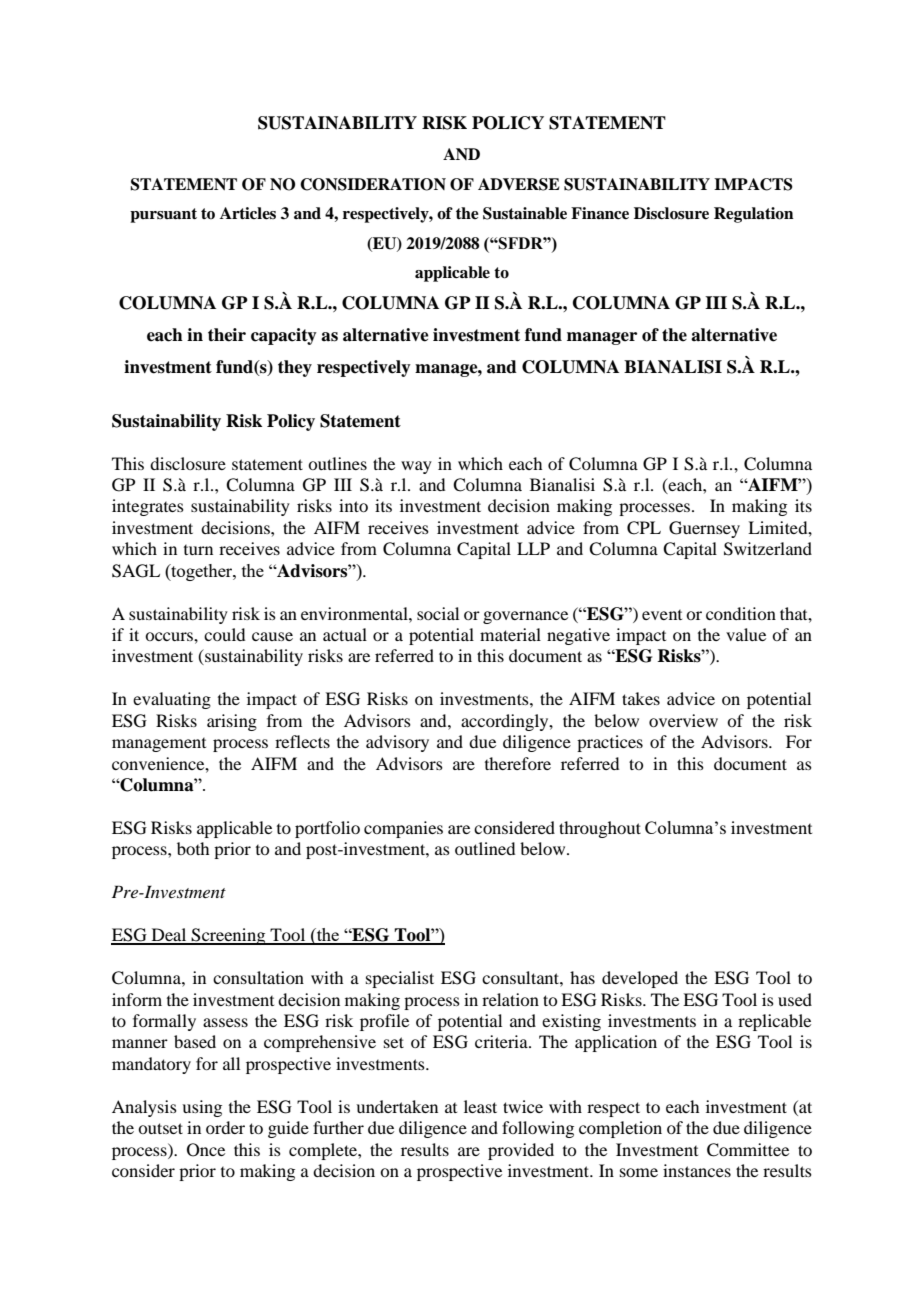 This page has height=1308, width=924. I want to click on outlined, so click(485, 848).
